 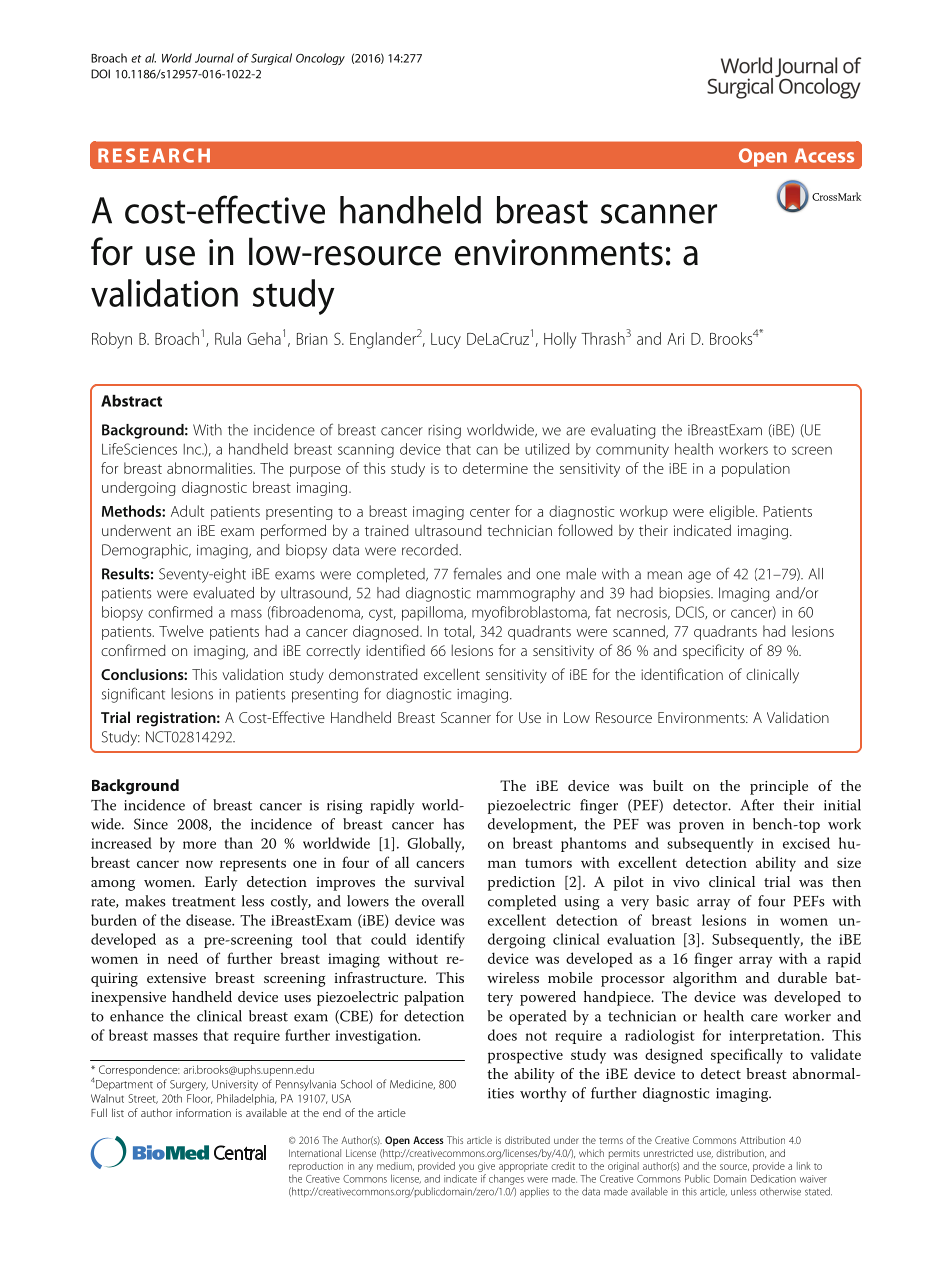 I want to click on you, so click(x=466, y=1168).
